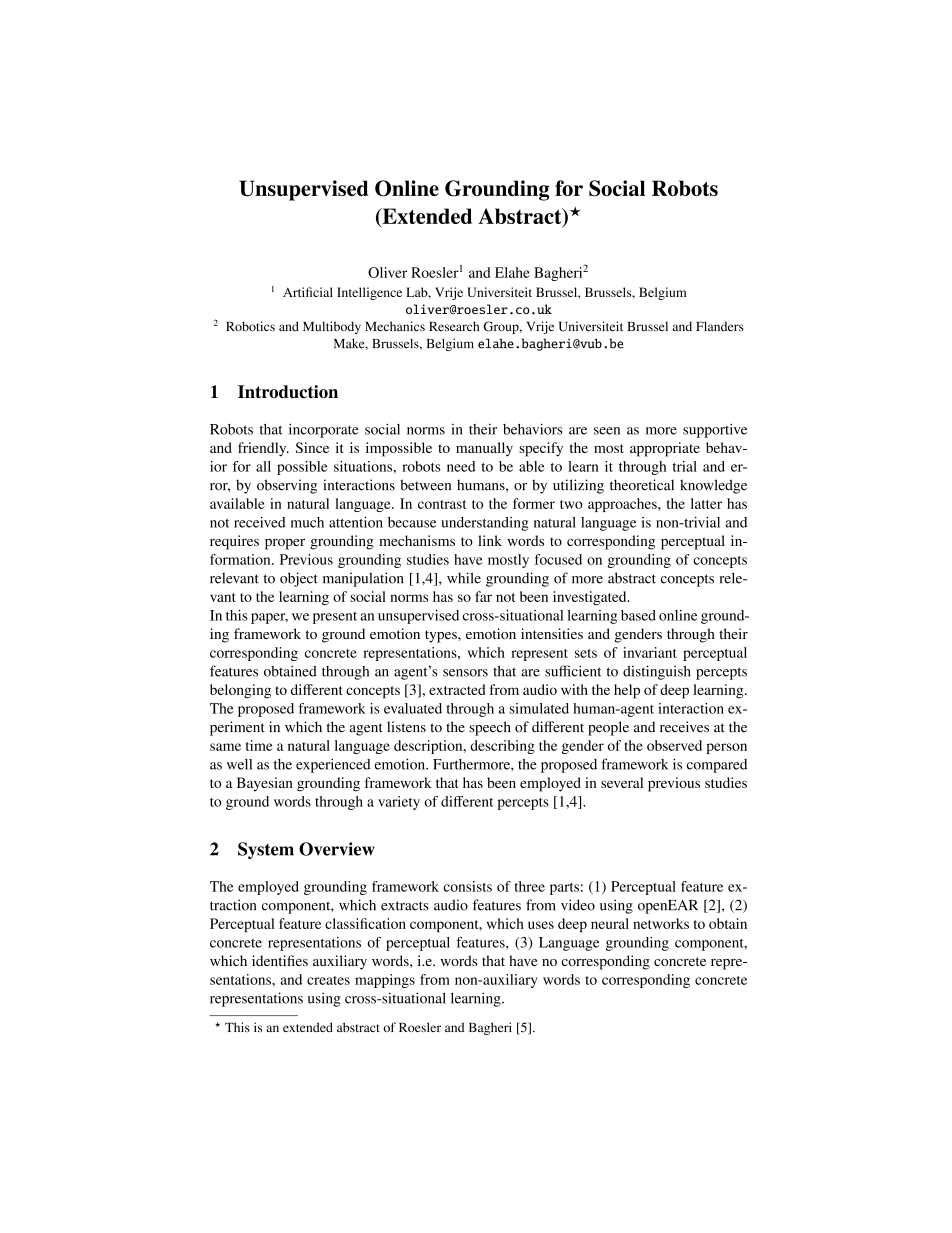  What do you see at coordinates (622, 782) in the screenshot?
I see `several` at bounding box center [622, 782].
